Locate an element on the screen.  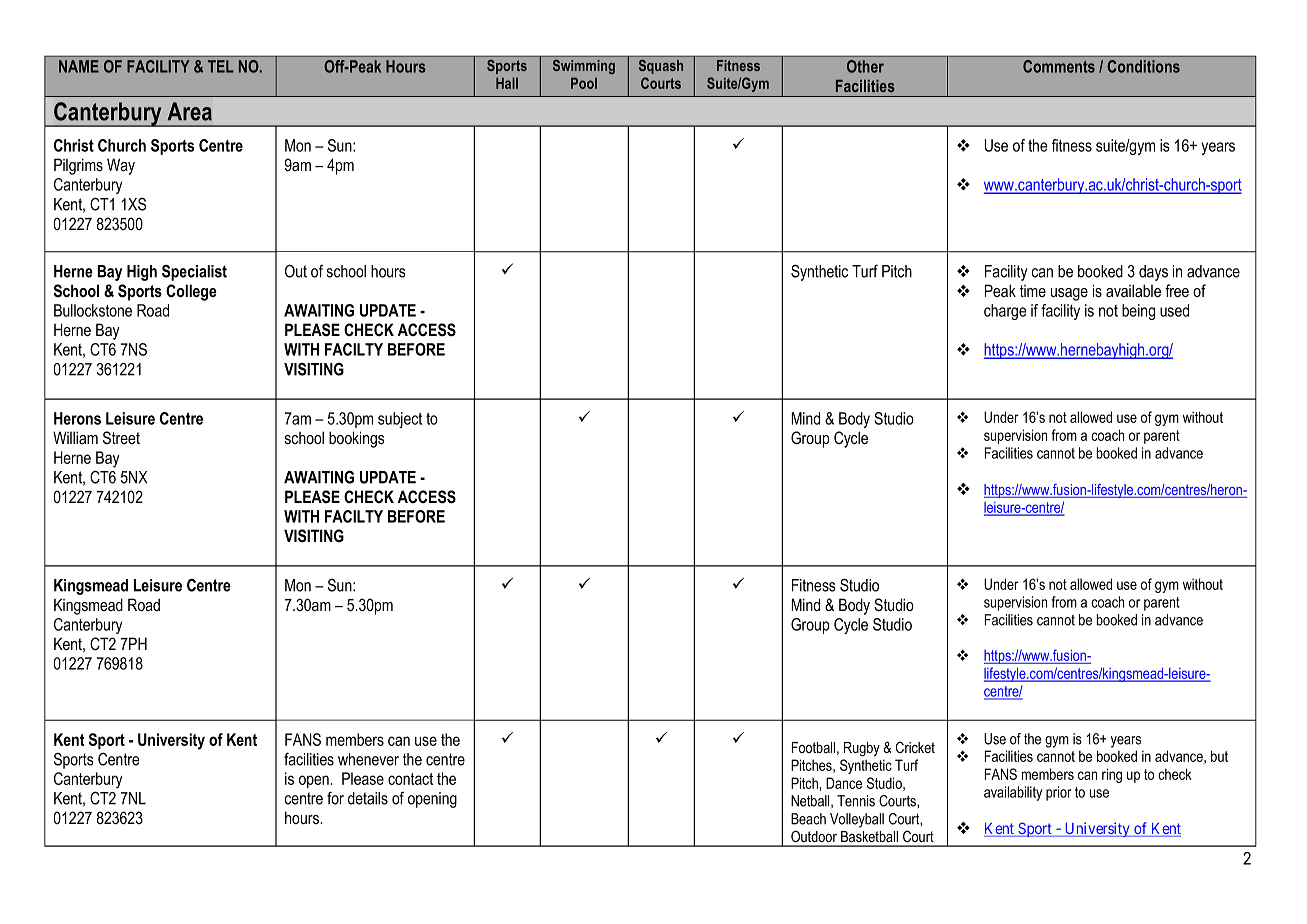
but is located at coordinates (1219, 756).
